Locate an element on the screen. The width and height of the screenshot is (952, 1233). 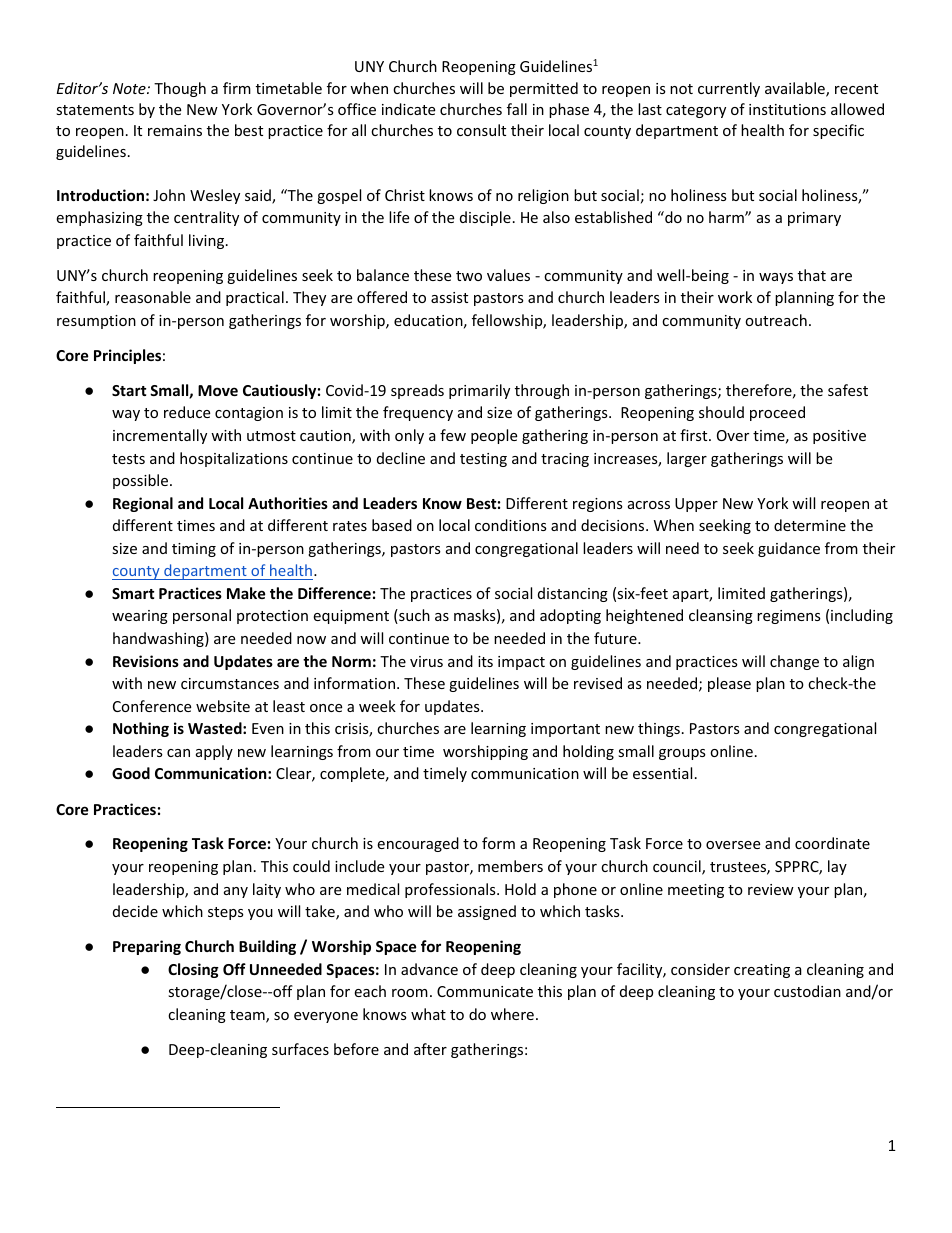
reasonable is located at coordinates (153, 297).
